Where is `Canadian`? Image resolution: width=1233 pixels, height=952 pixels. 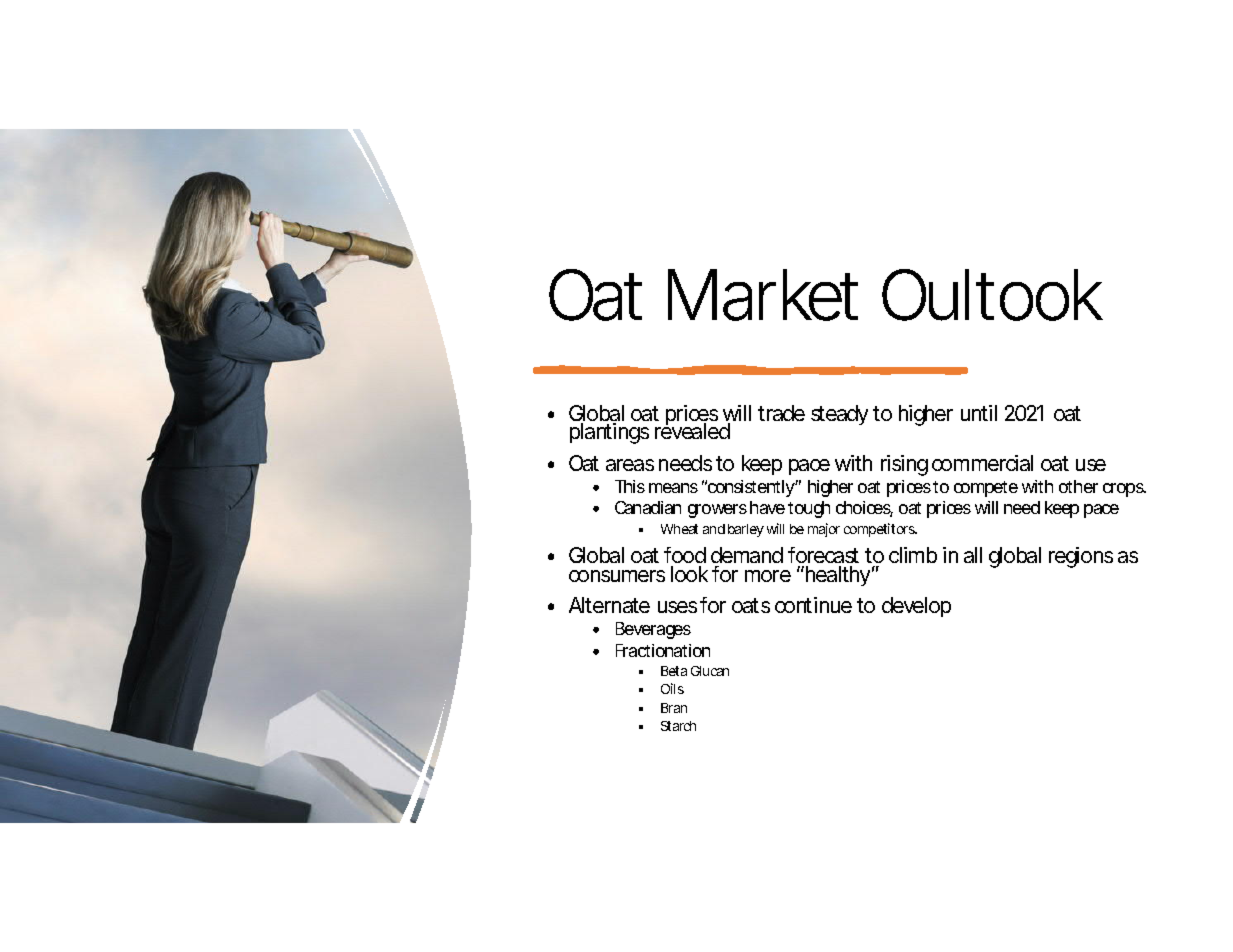
Canadian is located at coordinates (648, 507).
